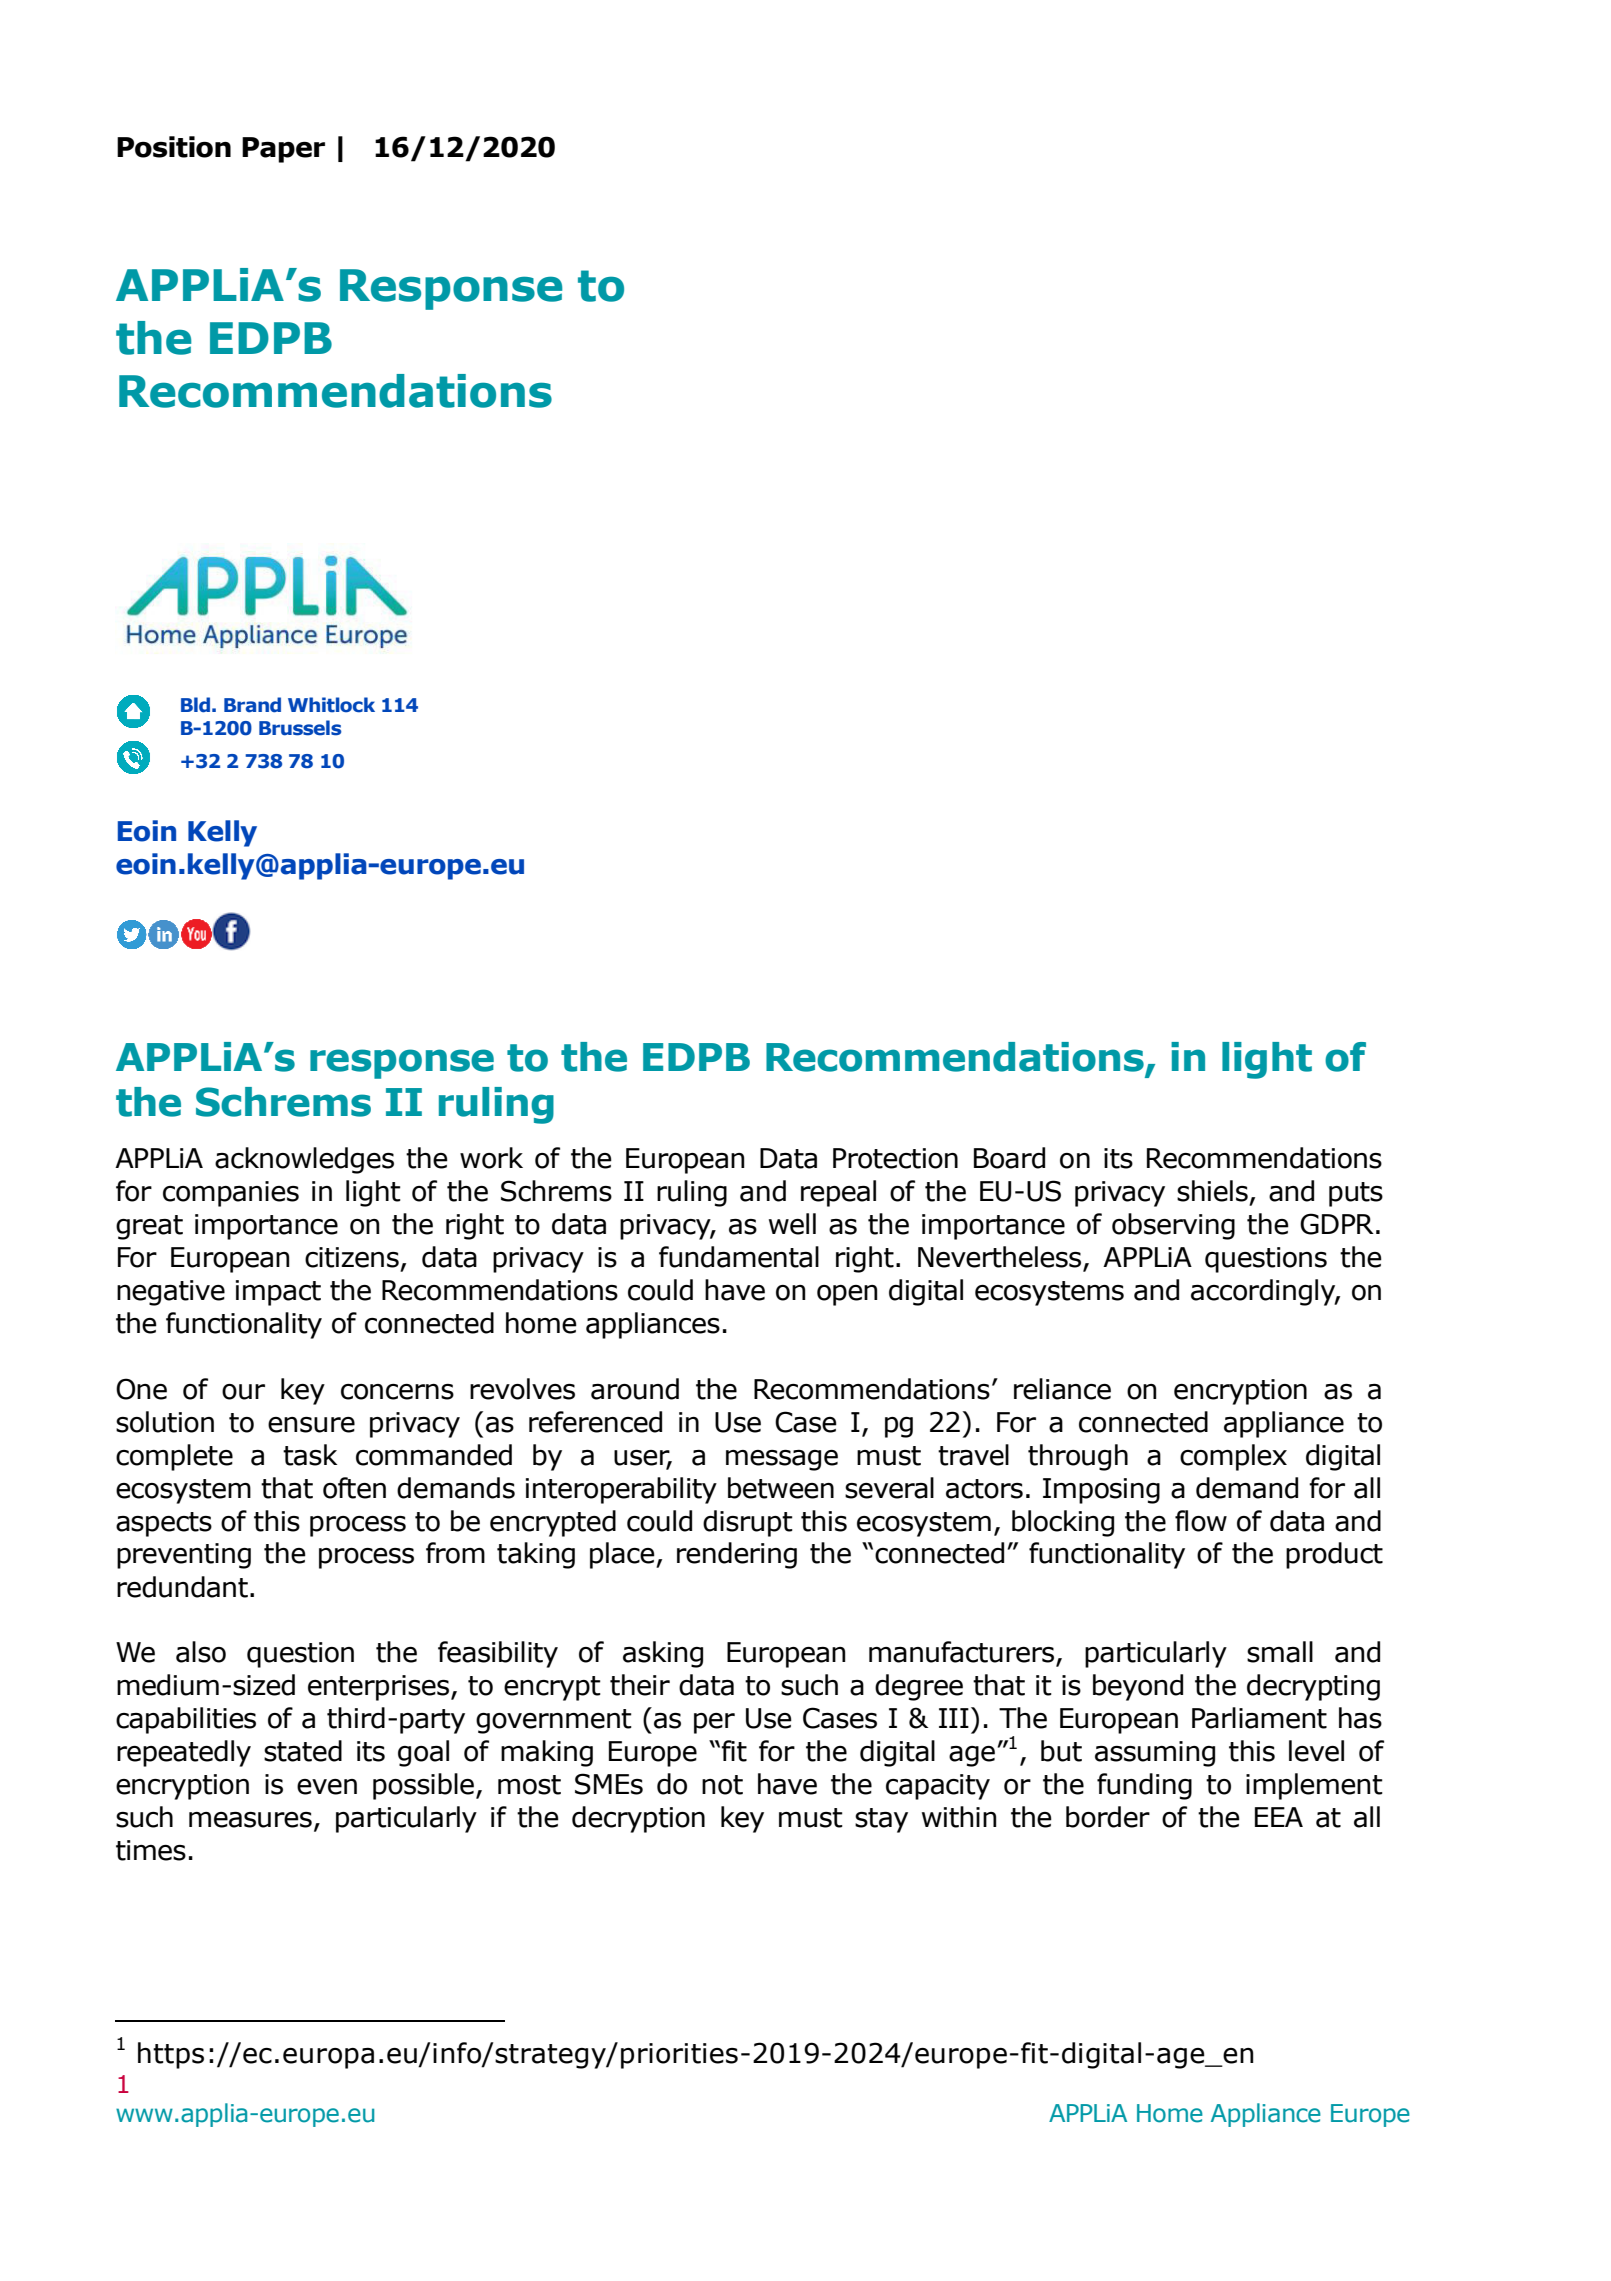 Image resolution: width=1611 pixels, height=2281 pixels. What do you see at coordinates (311, 1425) in the screenshot?
I see `ensure` at bounding box center [311, 1425].
